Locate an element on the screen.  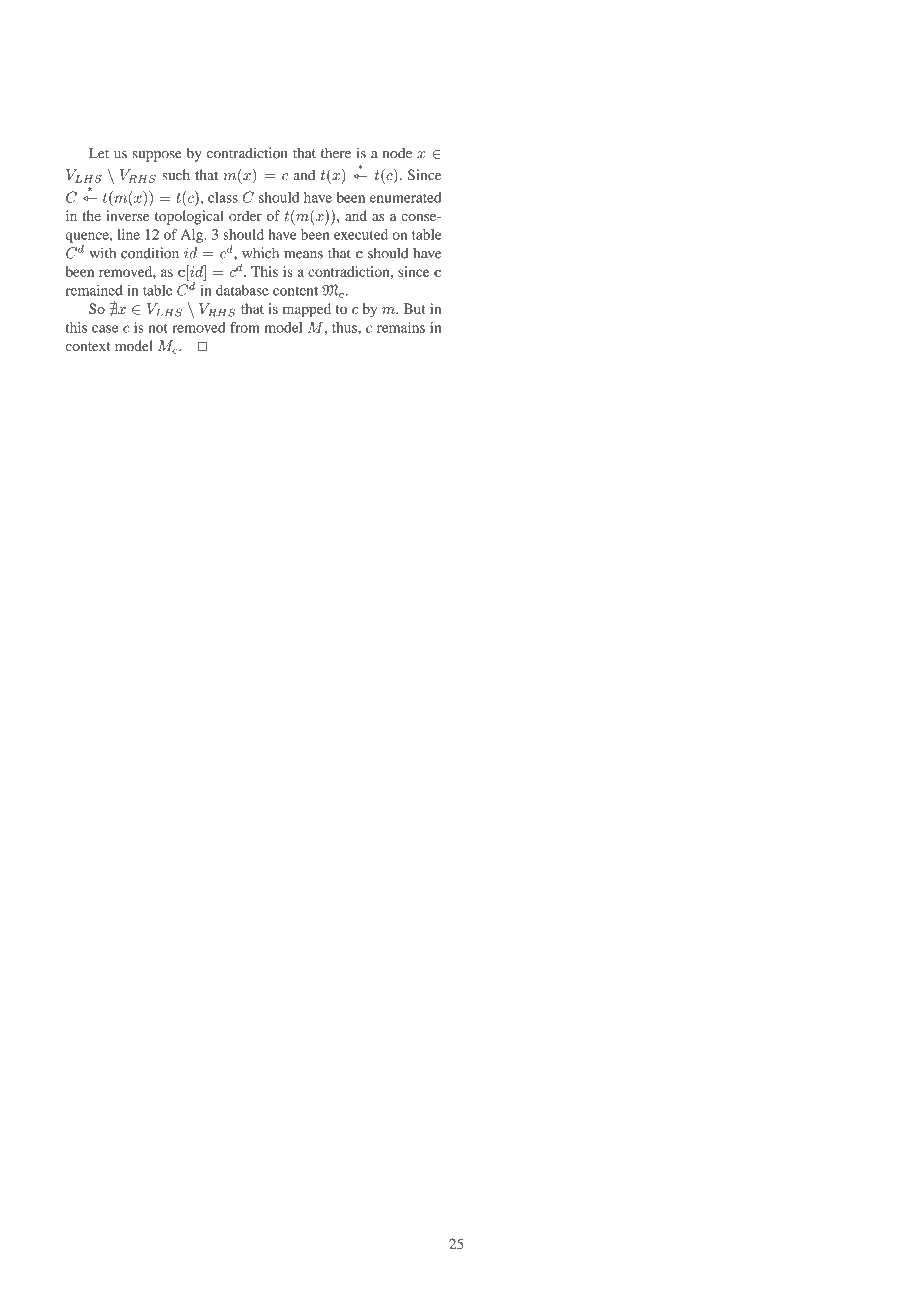
enumerated is located at coordinates (406, 197).
